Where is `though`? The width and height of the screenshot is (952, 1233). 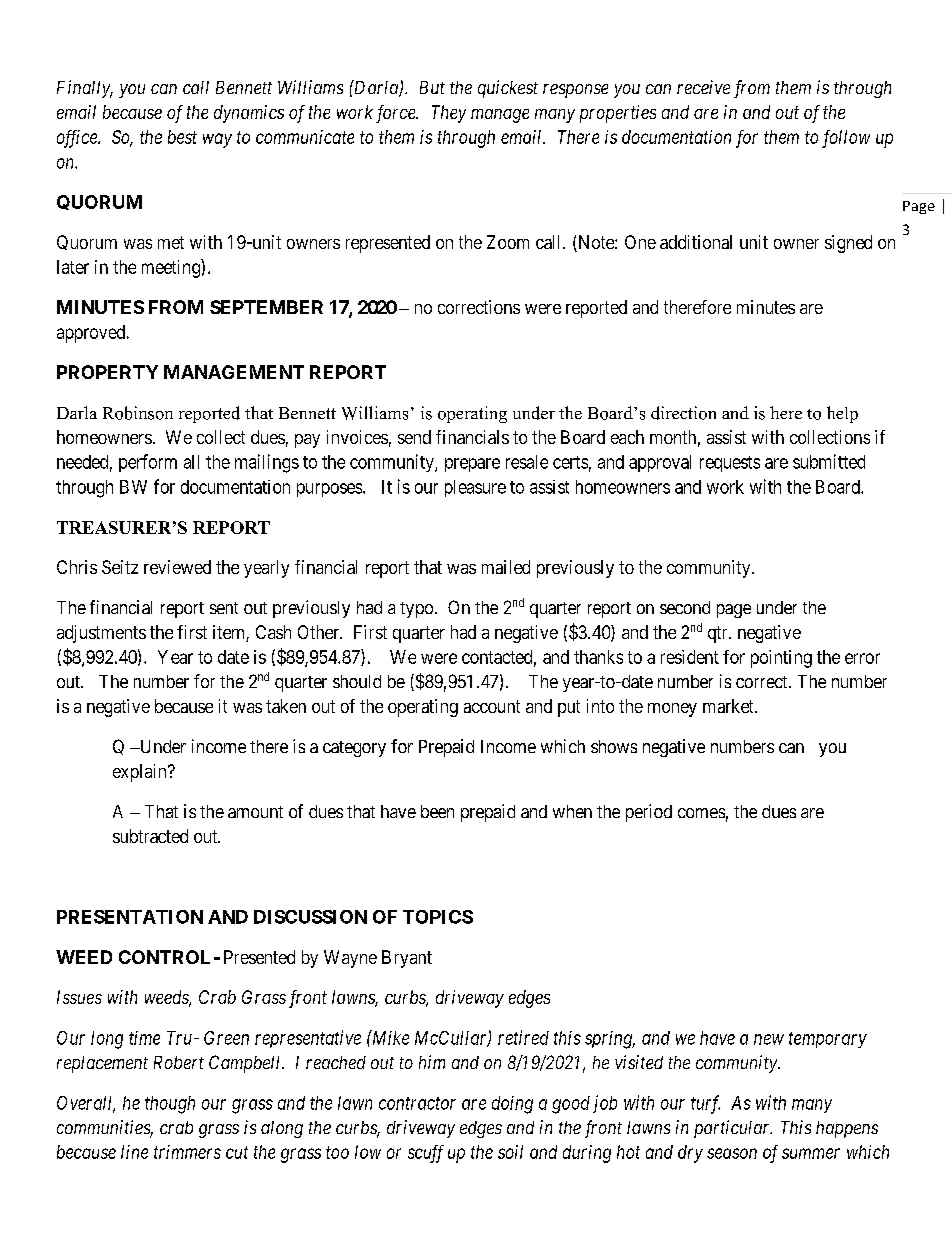 though is located at coordinates (170, 1105).
